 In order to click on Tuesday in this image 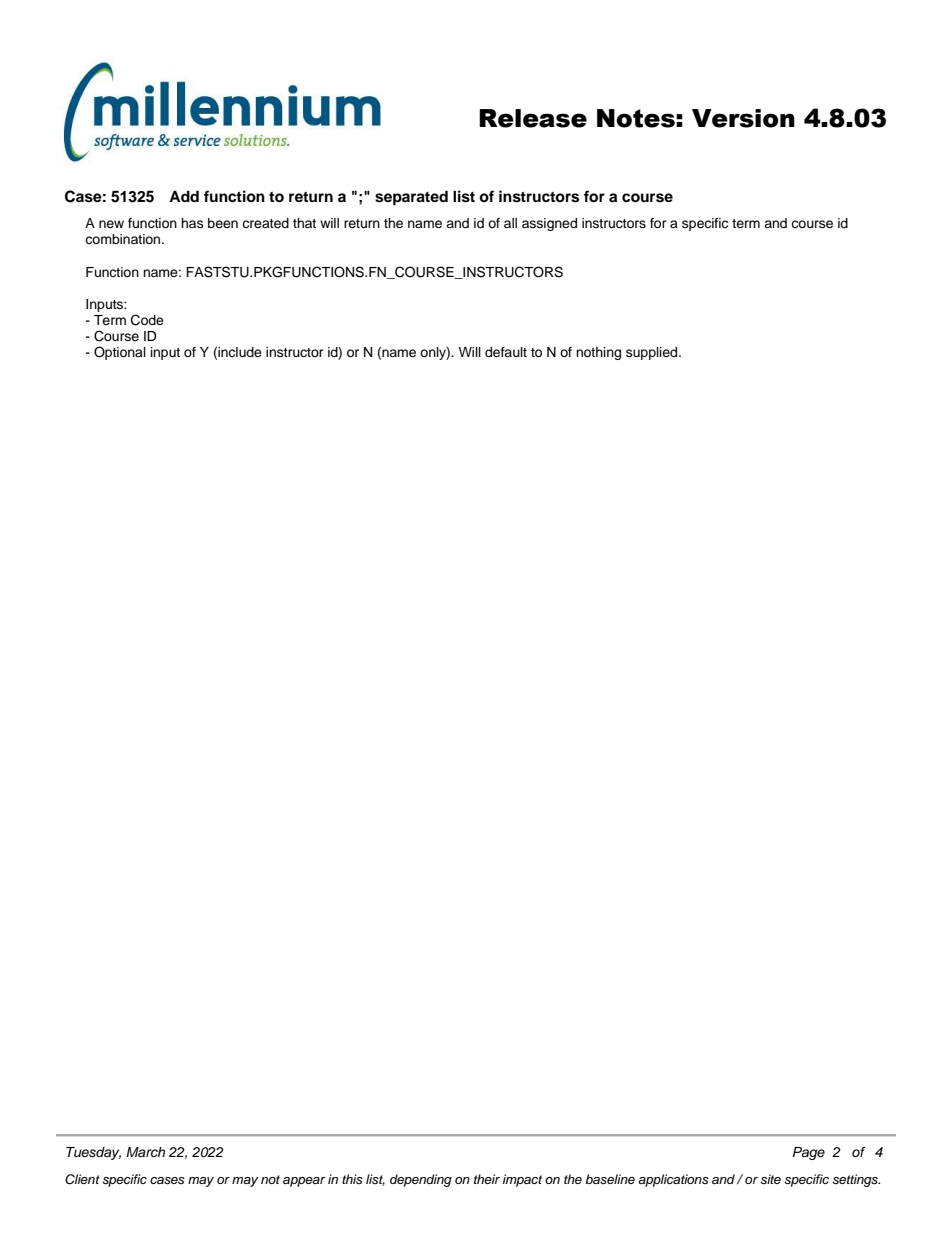, I will do `click(93, 1153)`.
